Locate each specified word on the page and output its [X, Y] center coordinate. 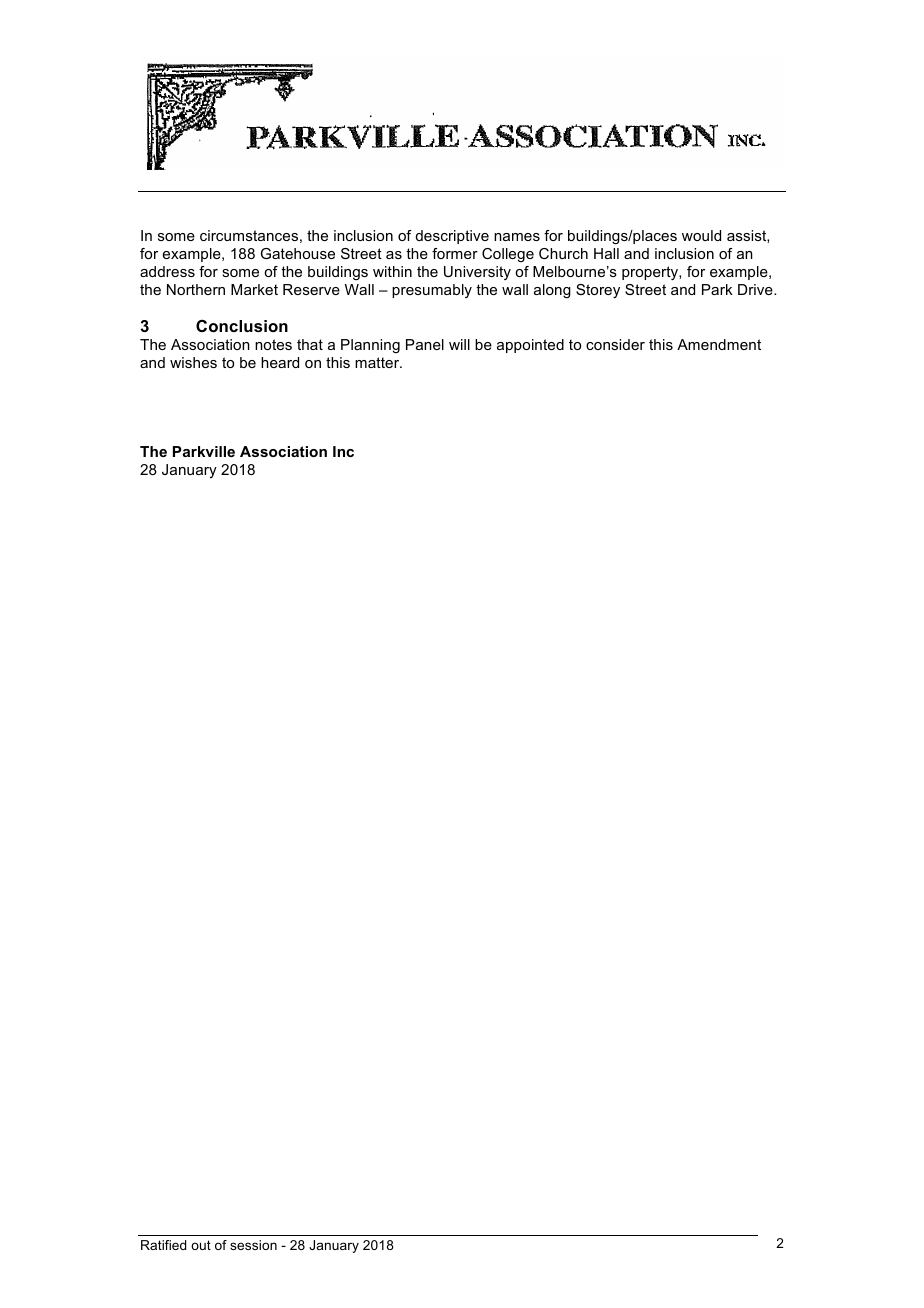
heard [280, 362]
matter [378, 362]
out [201, 1245]
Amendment [719, 344]
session [253, 1245]
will [459, 344]
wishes [193, 362]
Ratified [163, 1245]
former [455, 253]
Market [254, 289]
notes [273, 344]
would [701, 235]
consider [615, 344]
